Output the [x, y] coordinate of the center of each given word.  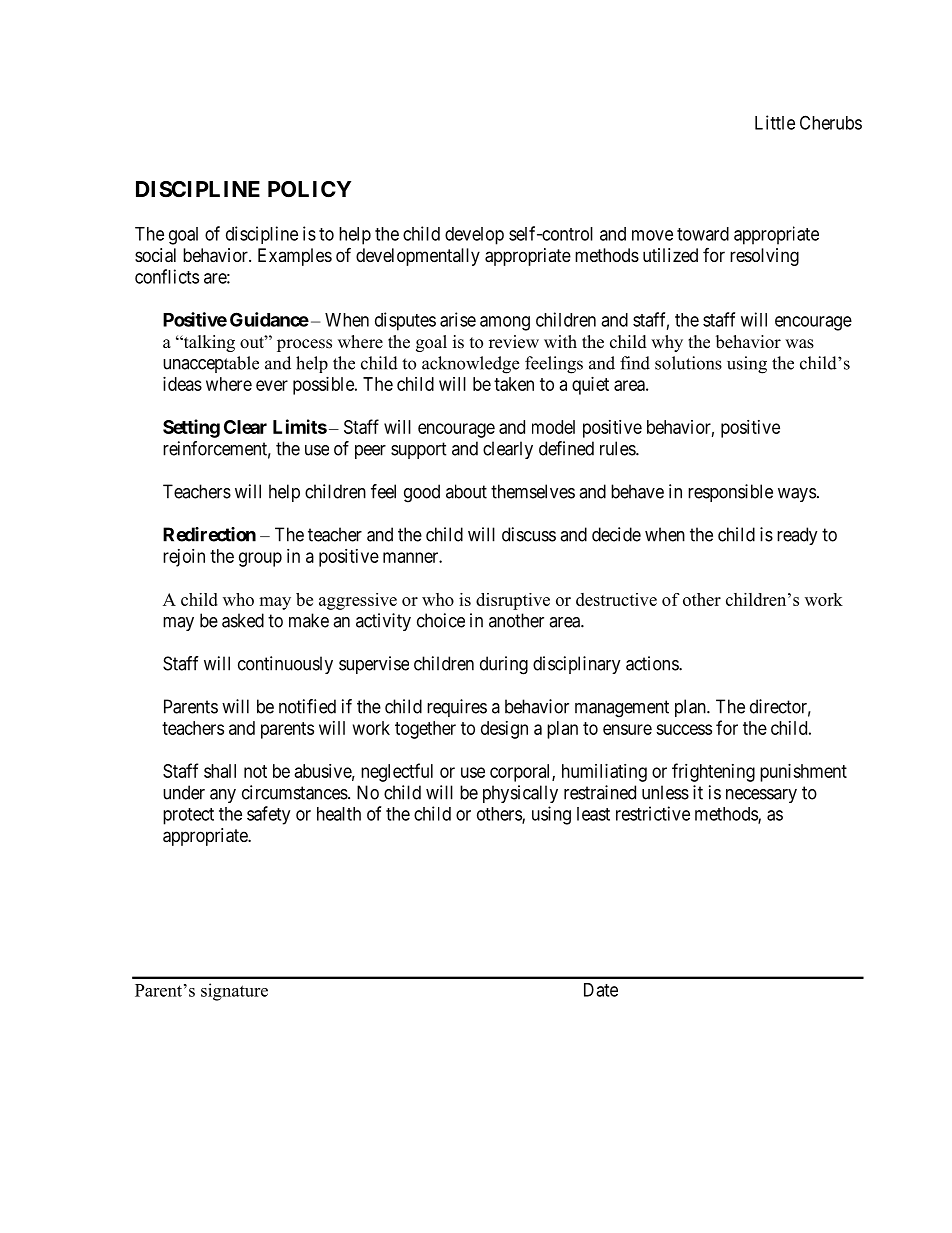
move [652, 235]
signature [234, 992]
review [514, 342]
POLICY [309, 189]
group [260, 559]
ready [797, 536]
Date [601, 990]
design [504, 730]
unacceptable [211, 364]
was [799, 344]
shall [220, 771]
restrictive [653, 813]
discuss [529, 534]
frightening [713, 772]
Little [775, 122]
